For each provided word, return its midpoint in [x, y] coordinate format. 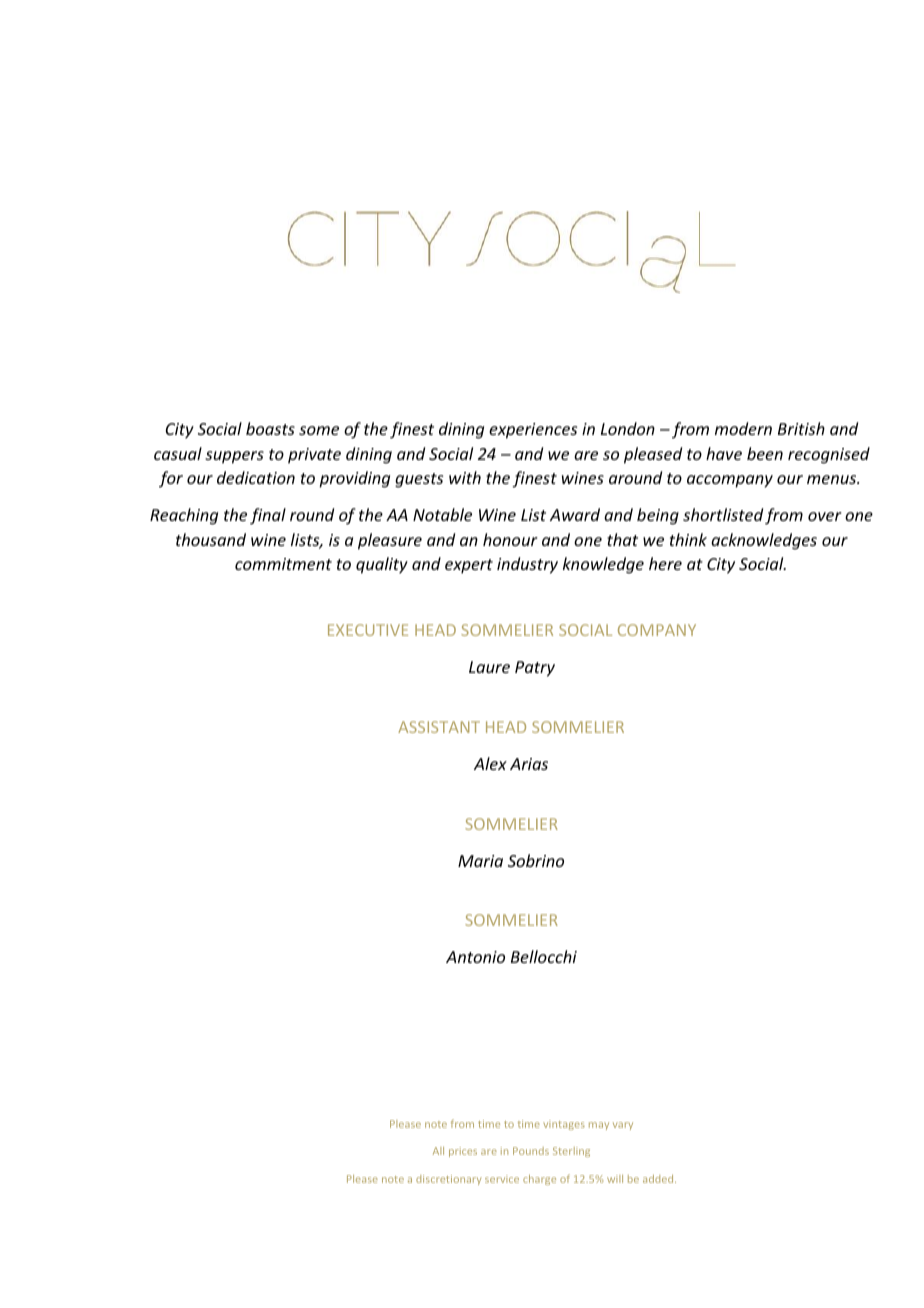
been [765, 453]
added [659, 1179]
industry [527, 565]
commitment [283, 564]
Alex [490, 763]
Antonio [475, 957]
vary [623, 1126]
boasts [270, 428]
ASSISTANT [439, 727]
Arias [529, 764]
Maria [480, 861]
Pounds [531, 1151]
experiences [533, 431]
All [438, 1151]
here [665, 563]
